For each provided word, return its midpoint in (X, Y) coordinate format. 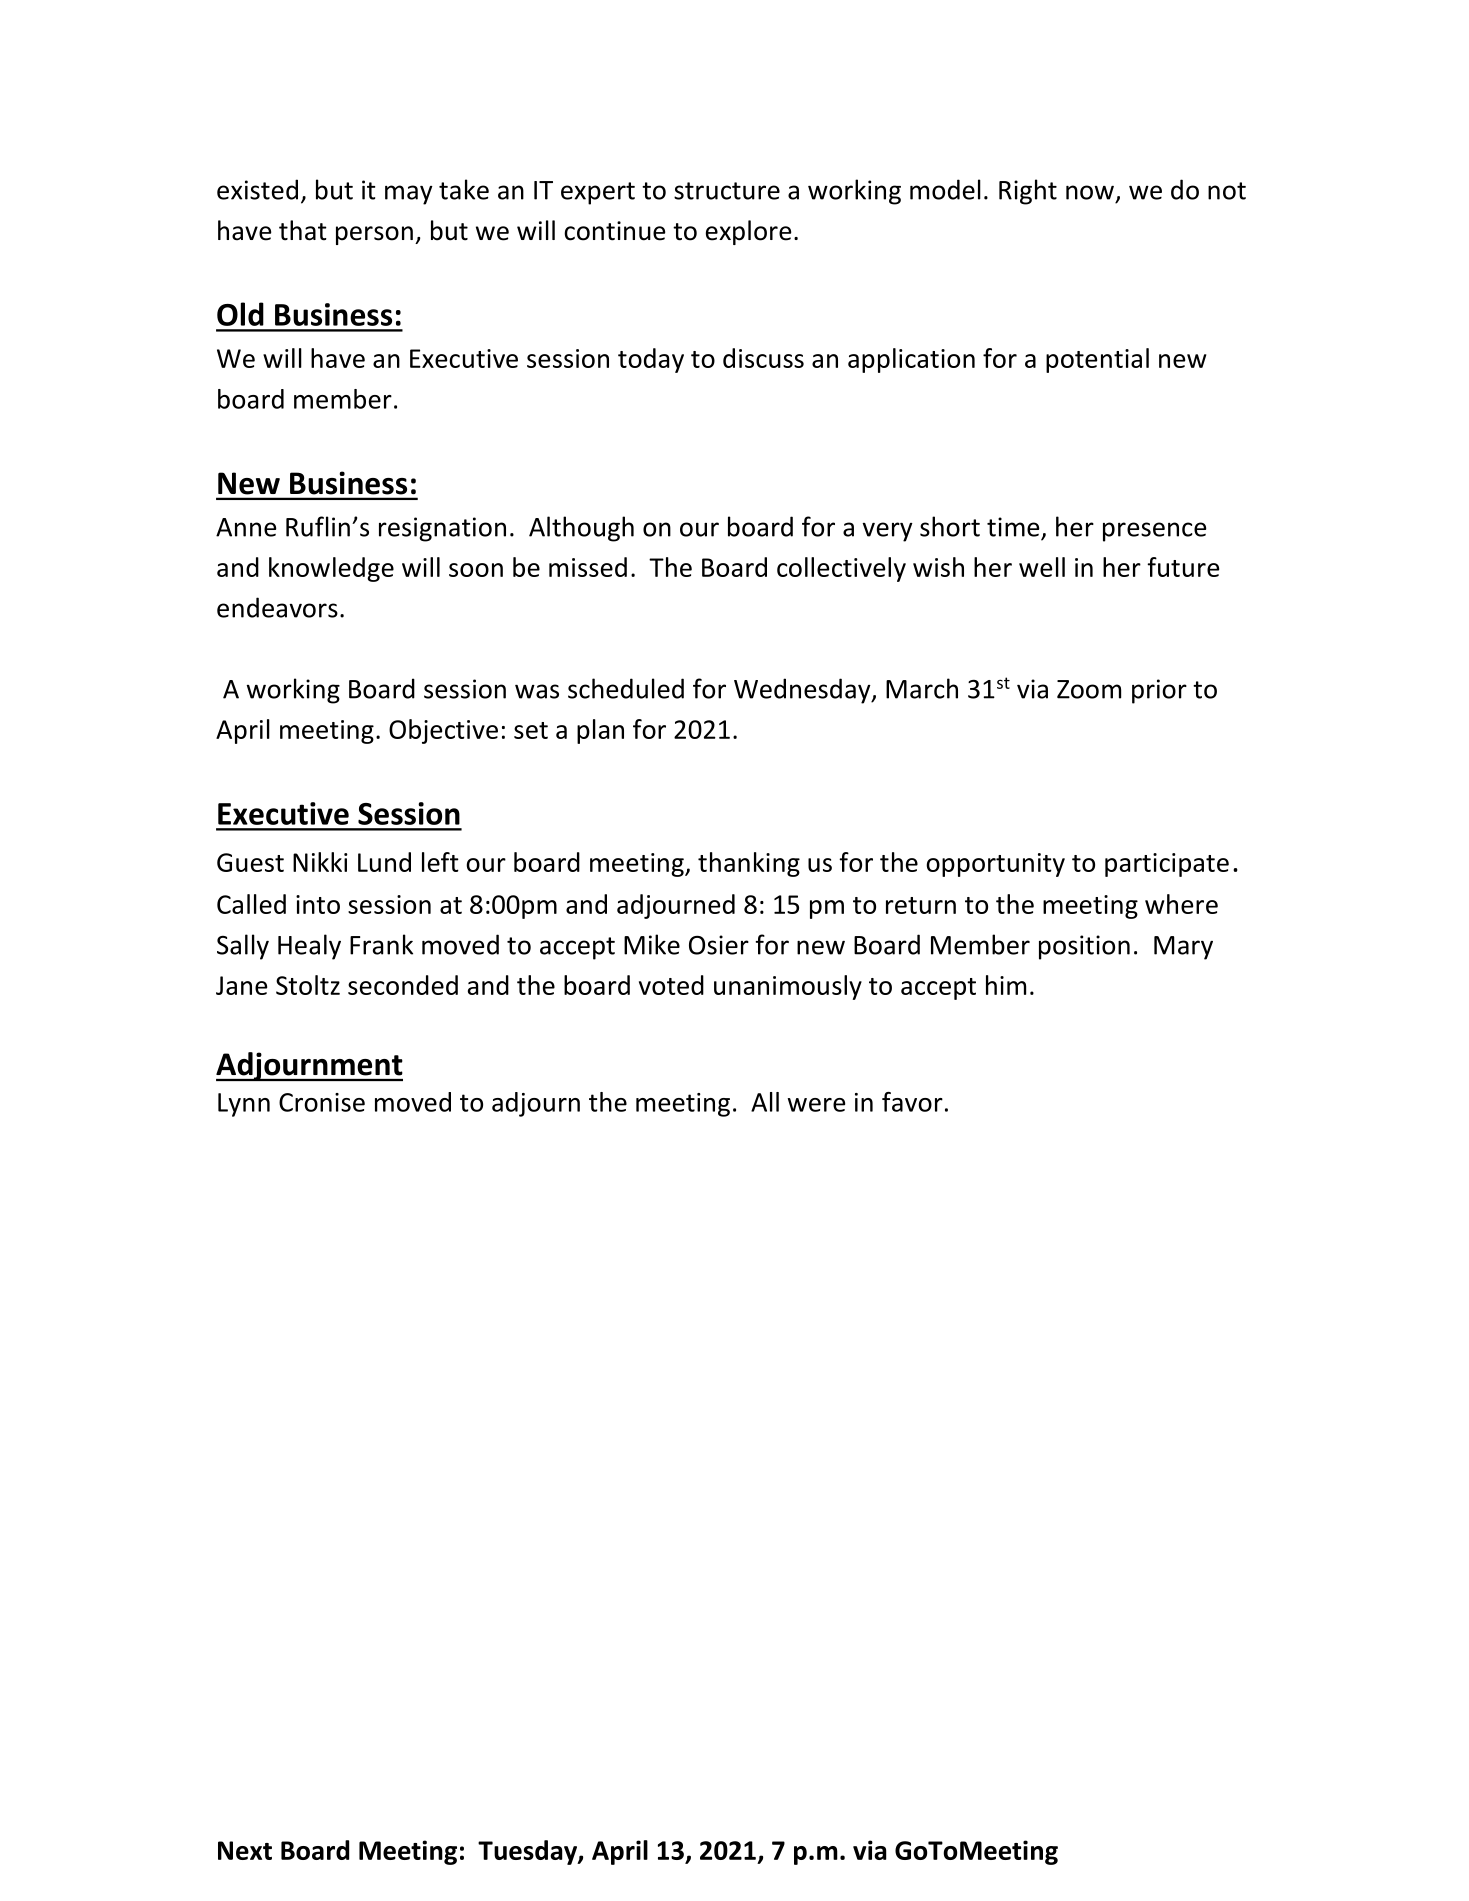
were (816, 1105)
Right (1028, 192)
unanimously (788, 987)
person (374, 235)
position (1084, 947)
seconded (403, 985)
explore (749, 232)
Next (245, 1850)
